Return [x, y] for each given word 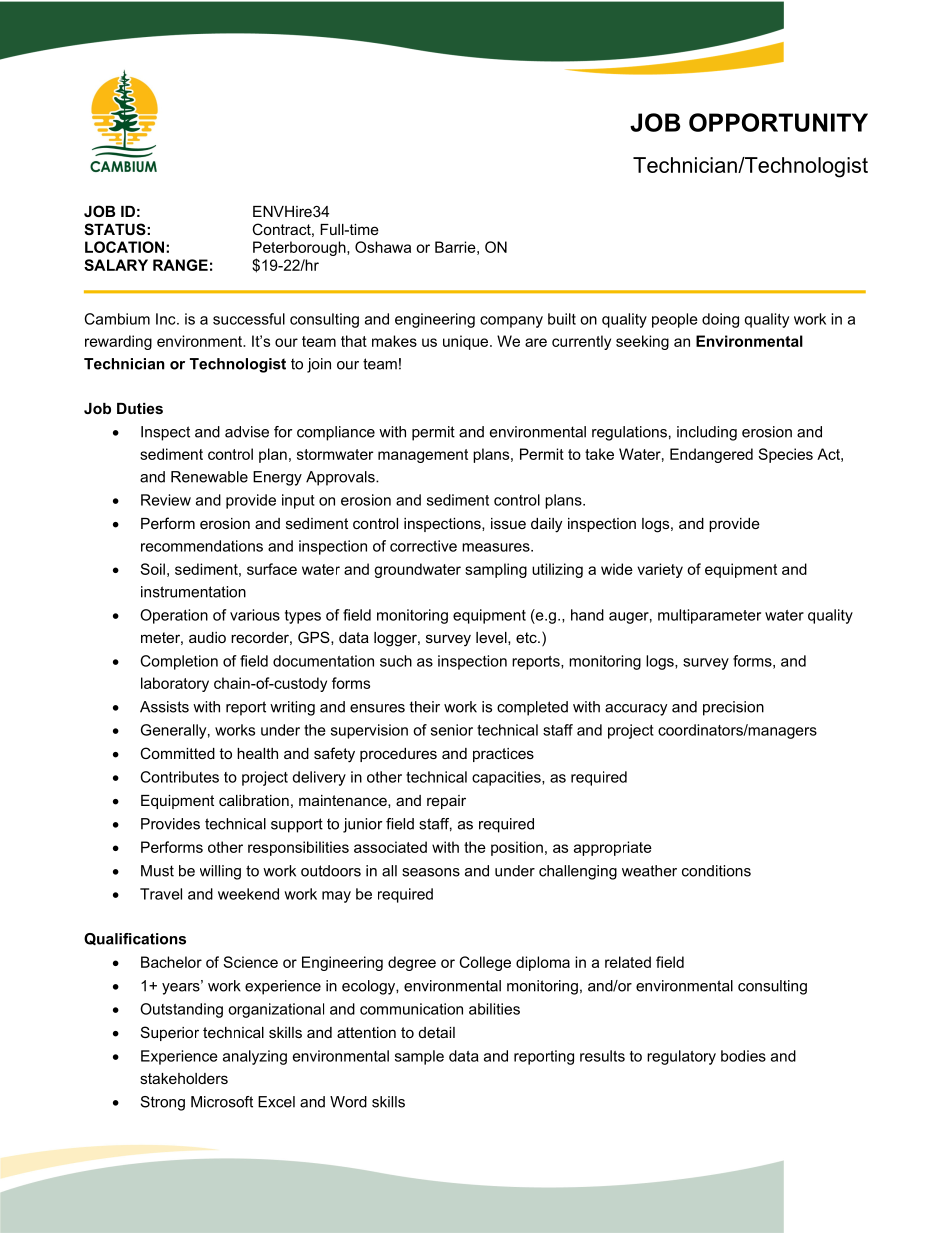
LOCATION [124, 247]
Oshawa [383, 247]
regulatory [681, 1057]
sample [419, 1057]
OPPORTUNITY [778, 122]
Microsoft [222, 1102]
